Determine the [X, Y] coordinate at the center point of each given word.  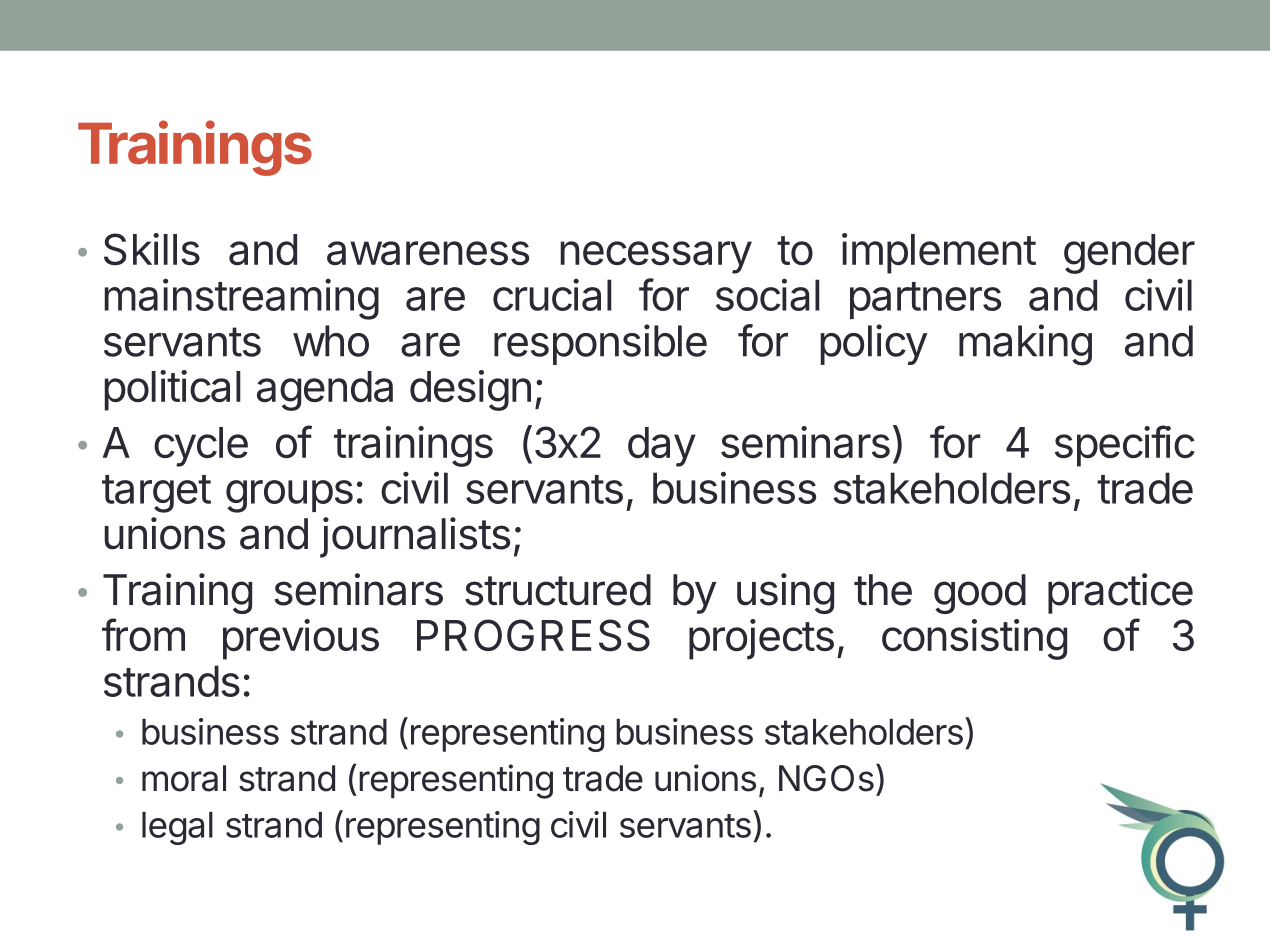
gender [1129, 254]
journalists [415, 537]
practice [1120, 593]
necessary [656, 257]
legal [177, 828]
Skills [152, 249]
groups [289, 496]
